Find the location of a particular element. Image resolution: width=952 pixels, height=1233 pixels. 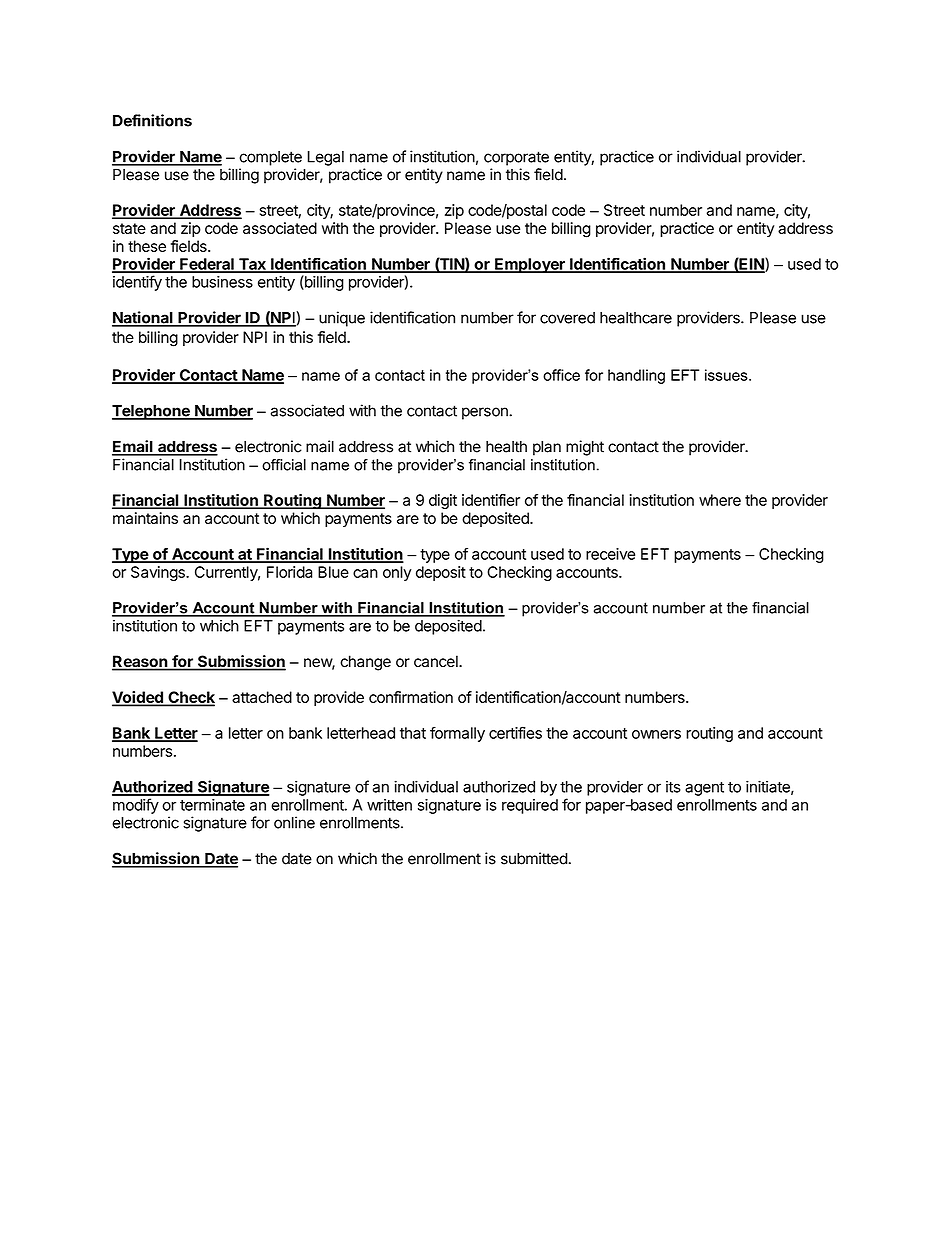

maintains is located at coordinates (145, 518).
